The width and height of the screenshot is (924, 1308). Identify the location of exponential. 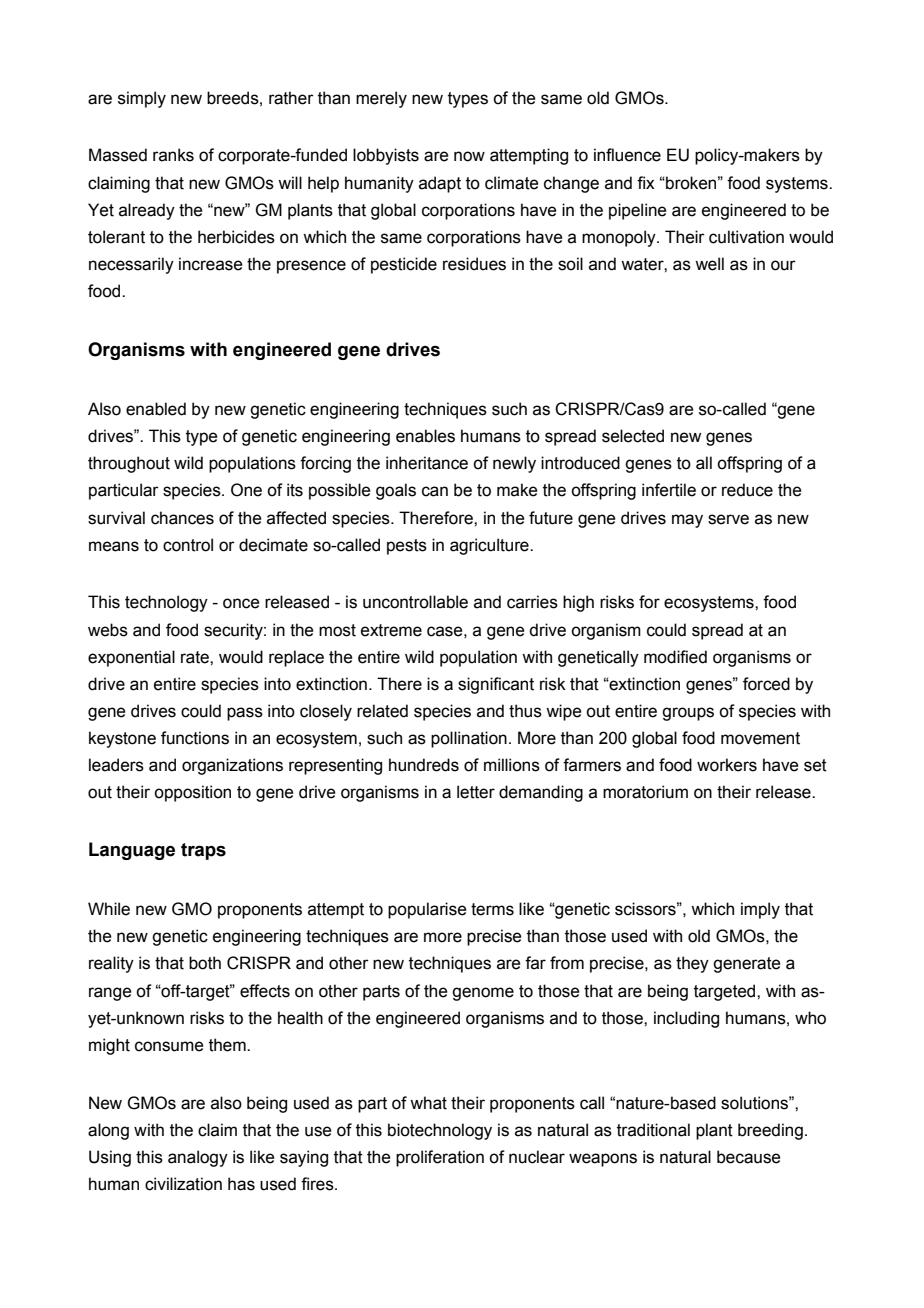
(131, 658).
